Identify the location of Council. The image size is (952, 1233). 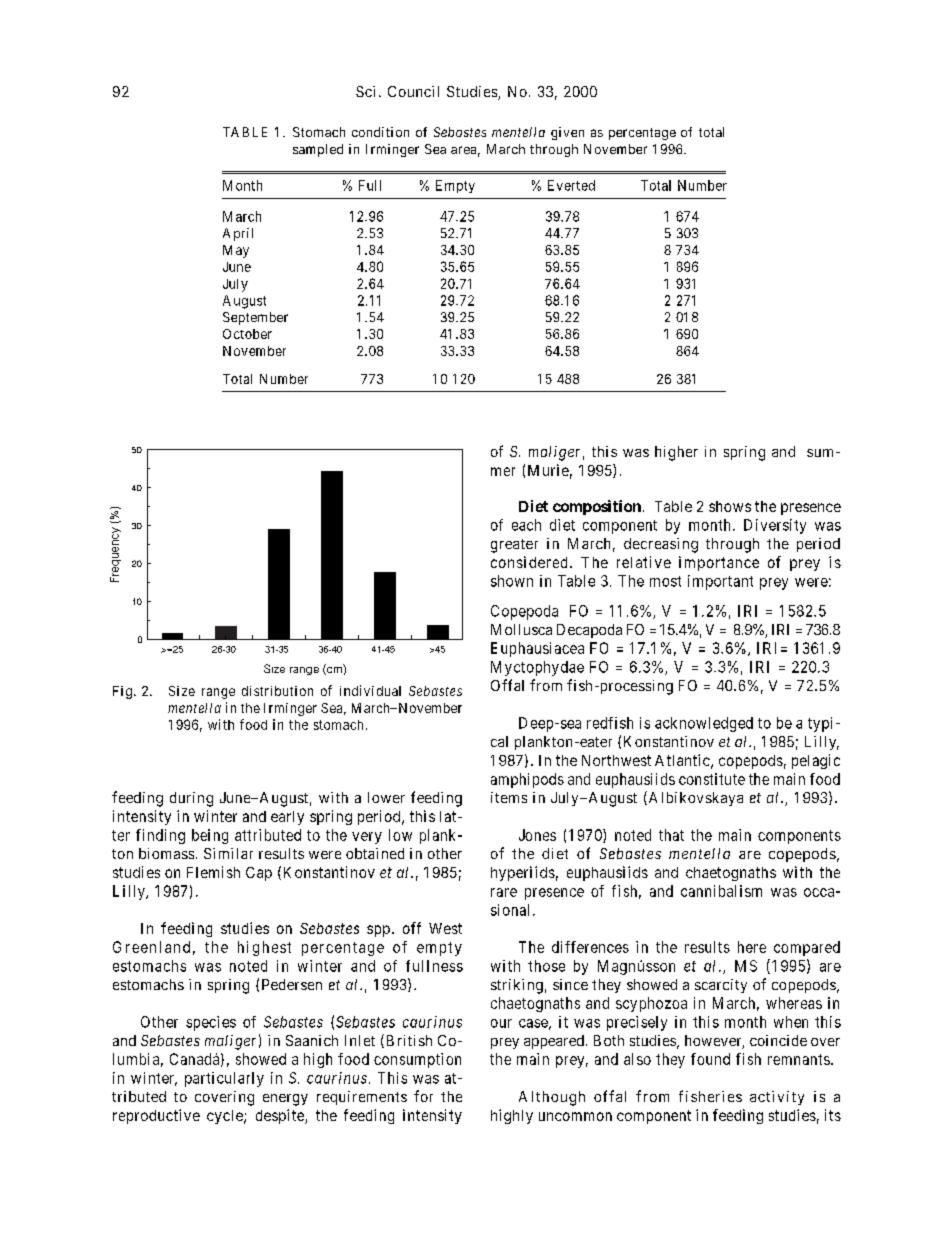
(413, 91).
